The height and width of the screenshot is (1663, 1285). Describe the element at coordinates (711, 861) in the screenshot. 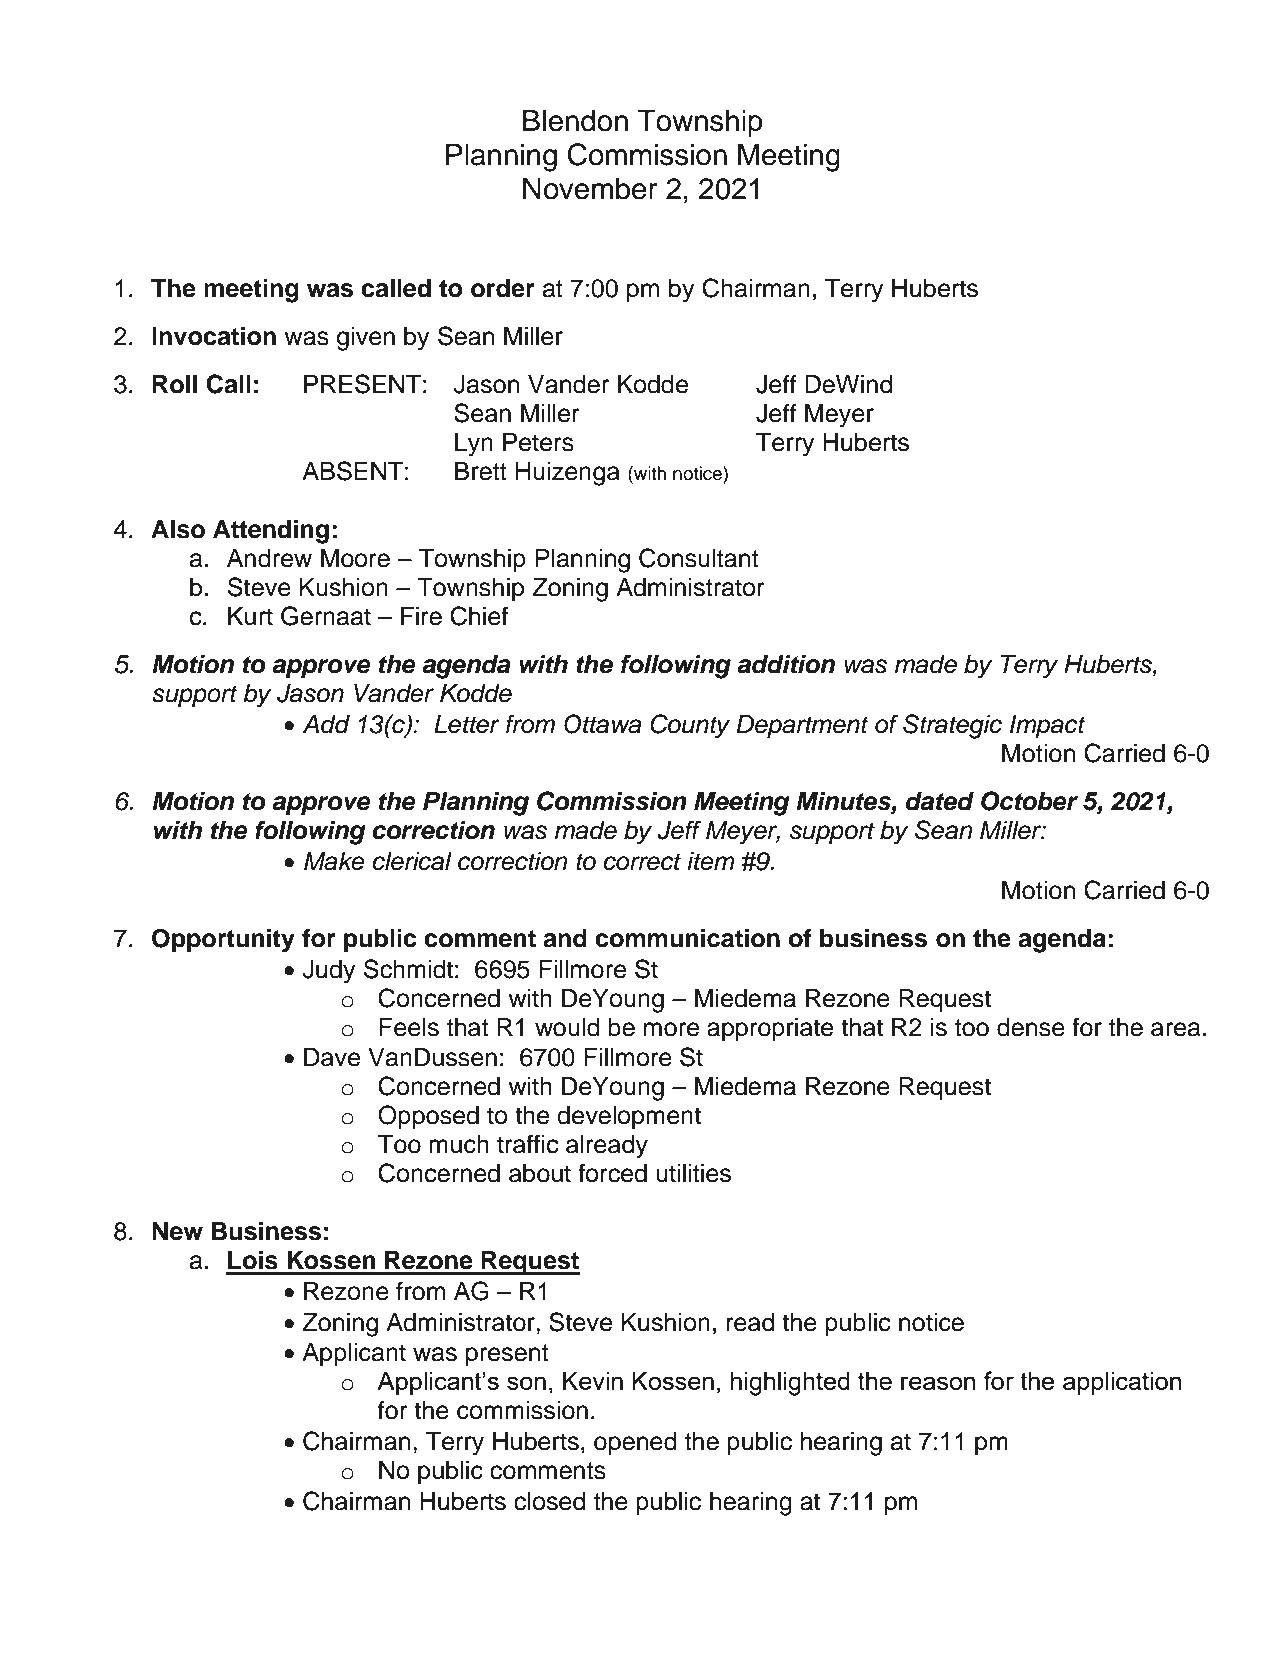

I see `item` at that location.
